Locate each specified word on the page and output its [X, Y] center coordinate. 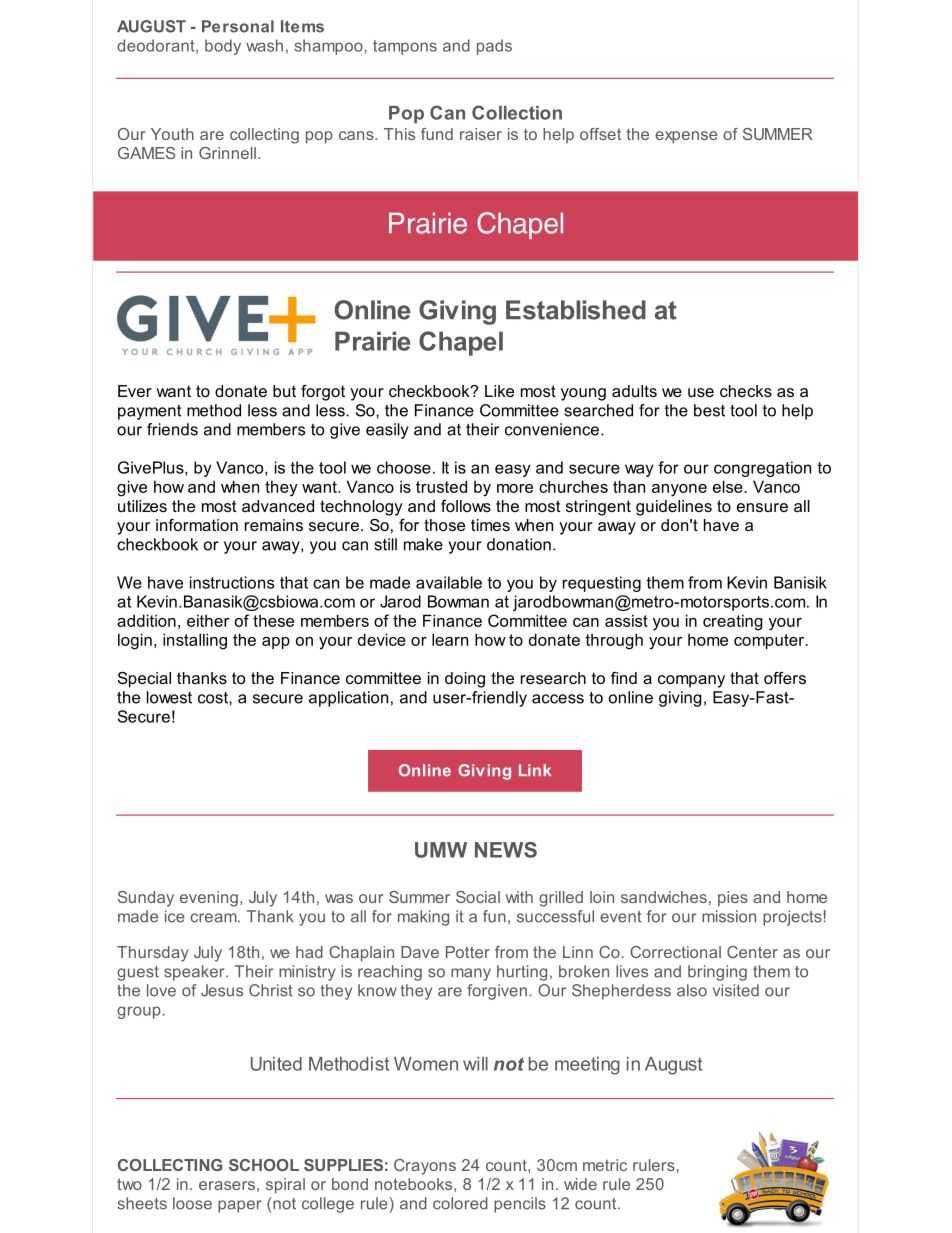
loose [192, 1203]
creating [733, 622]
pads [494, 47]
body [223, 47]
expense [686, 137]
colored [460, 1203]
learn [450, 639]
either [208, 620]
